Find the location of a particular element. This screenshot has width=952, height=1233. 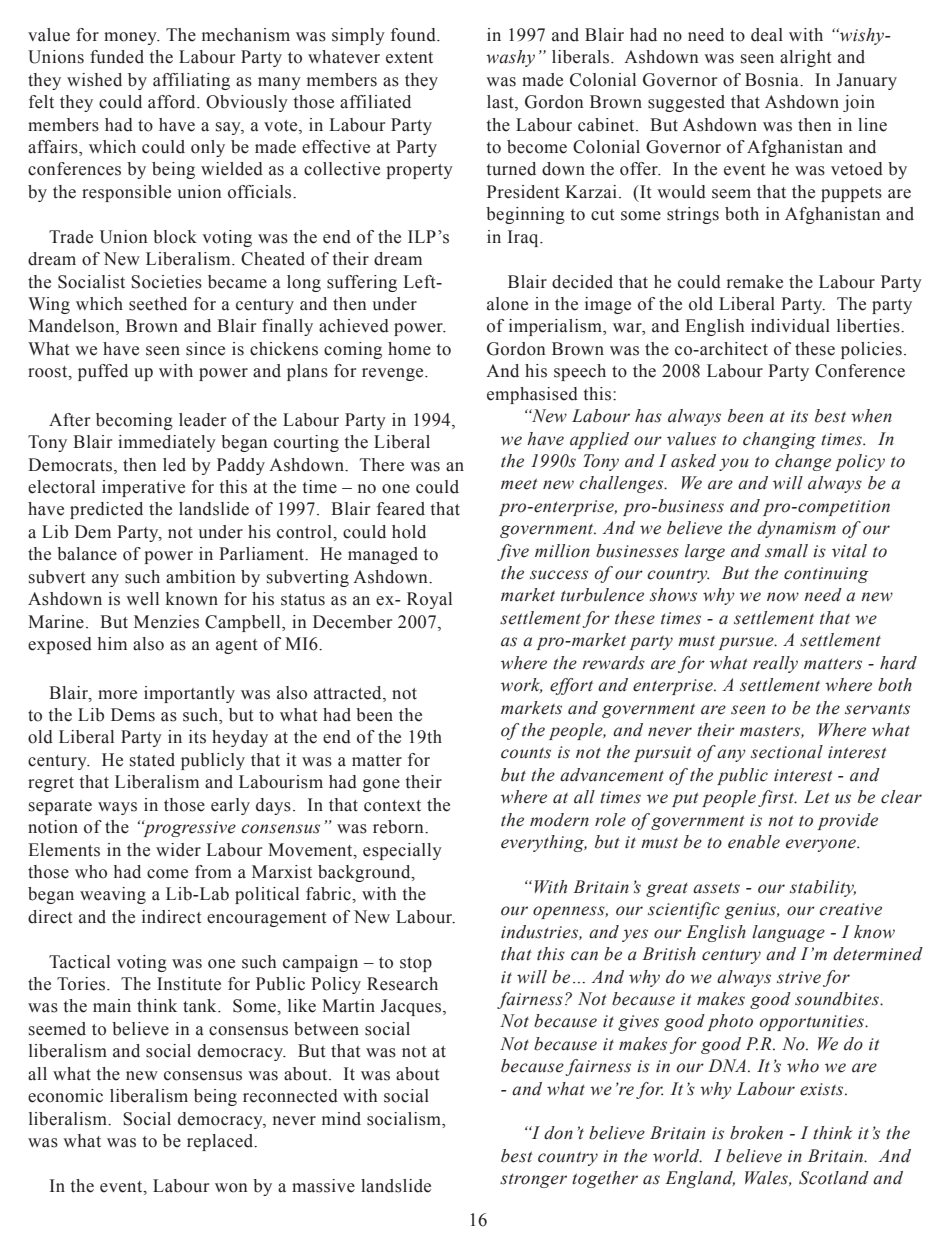

changing is located at coordinates (779, 440).
